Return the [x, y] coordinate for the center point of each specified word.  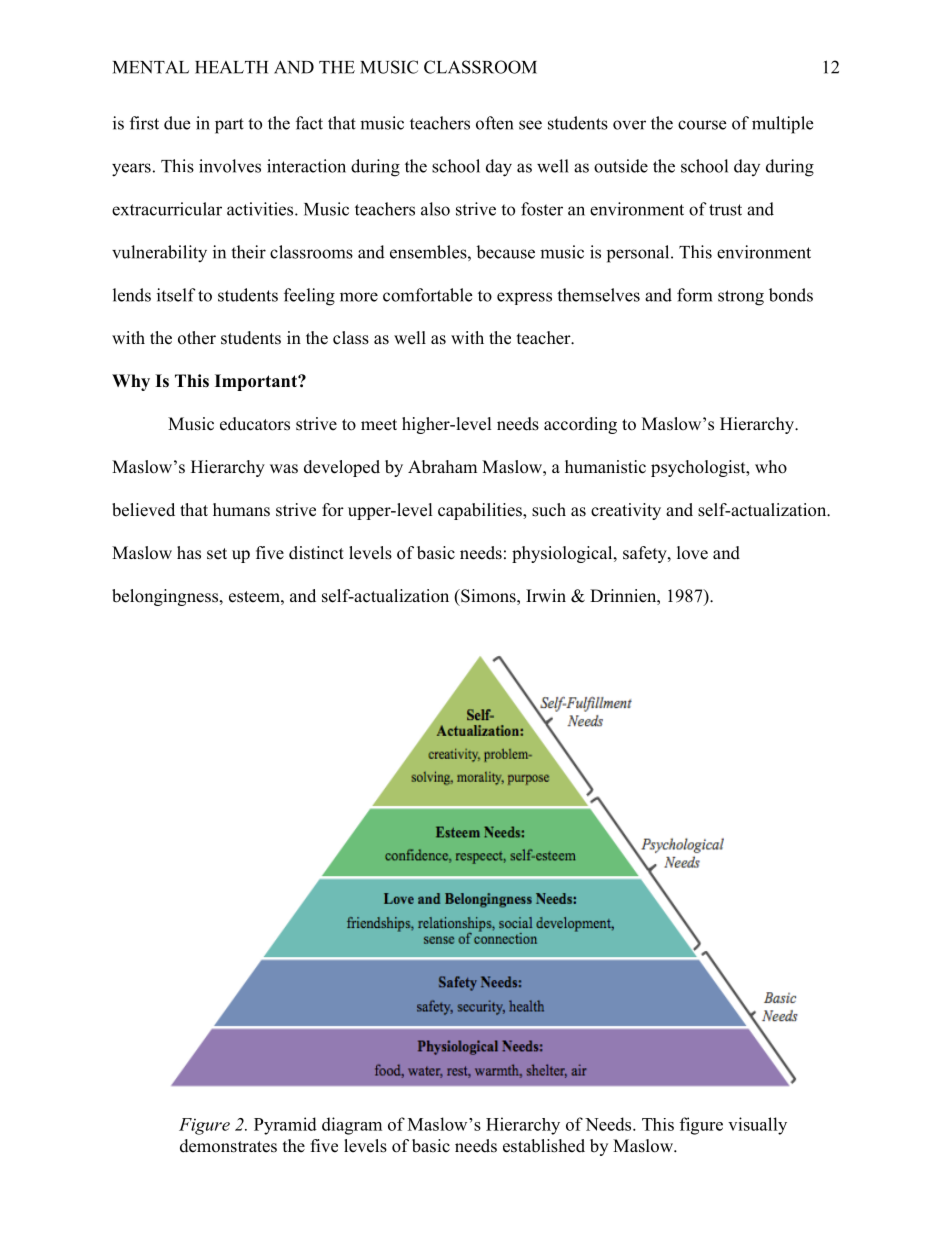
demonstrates [228, 1146]
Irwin [546, 595]
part [229, 126]
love [692, 553]
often [494, 123]
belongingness [166, 597]
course [702, 125]
